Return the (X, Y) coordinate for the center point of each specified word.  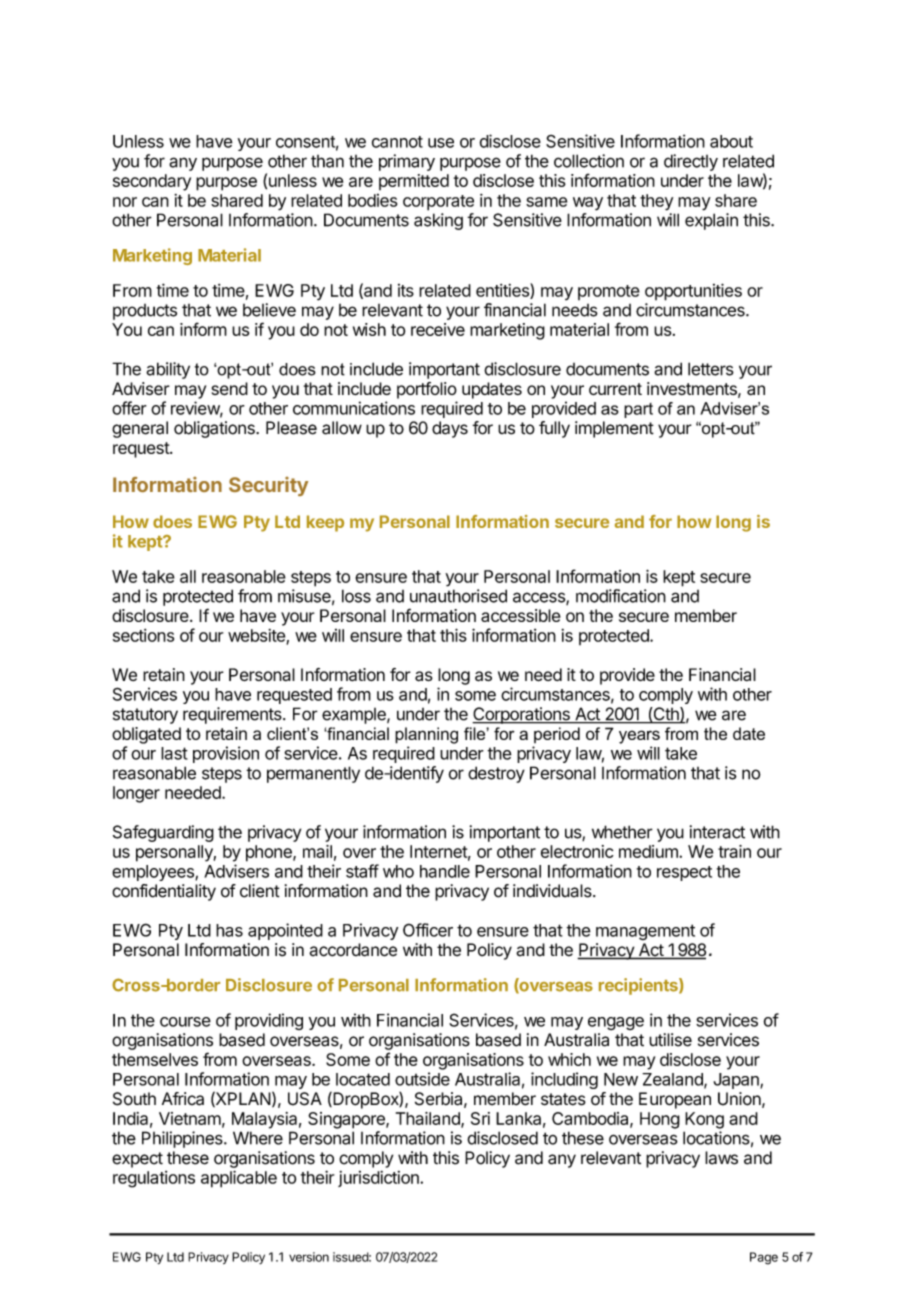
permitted (414, 182)
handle (445, 871)
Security (268, 486)
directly (691, 162)
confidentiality (164, 892)
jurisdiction (379, 1179)
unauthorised (458, 596)
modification (621, 596)
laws (721, 1158)
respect (684, 873)
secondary (152, 182)
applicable (239, 1179)
